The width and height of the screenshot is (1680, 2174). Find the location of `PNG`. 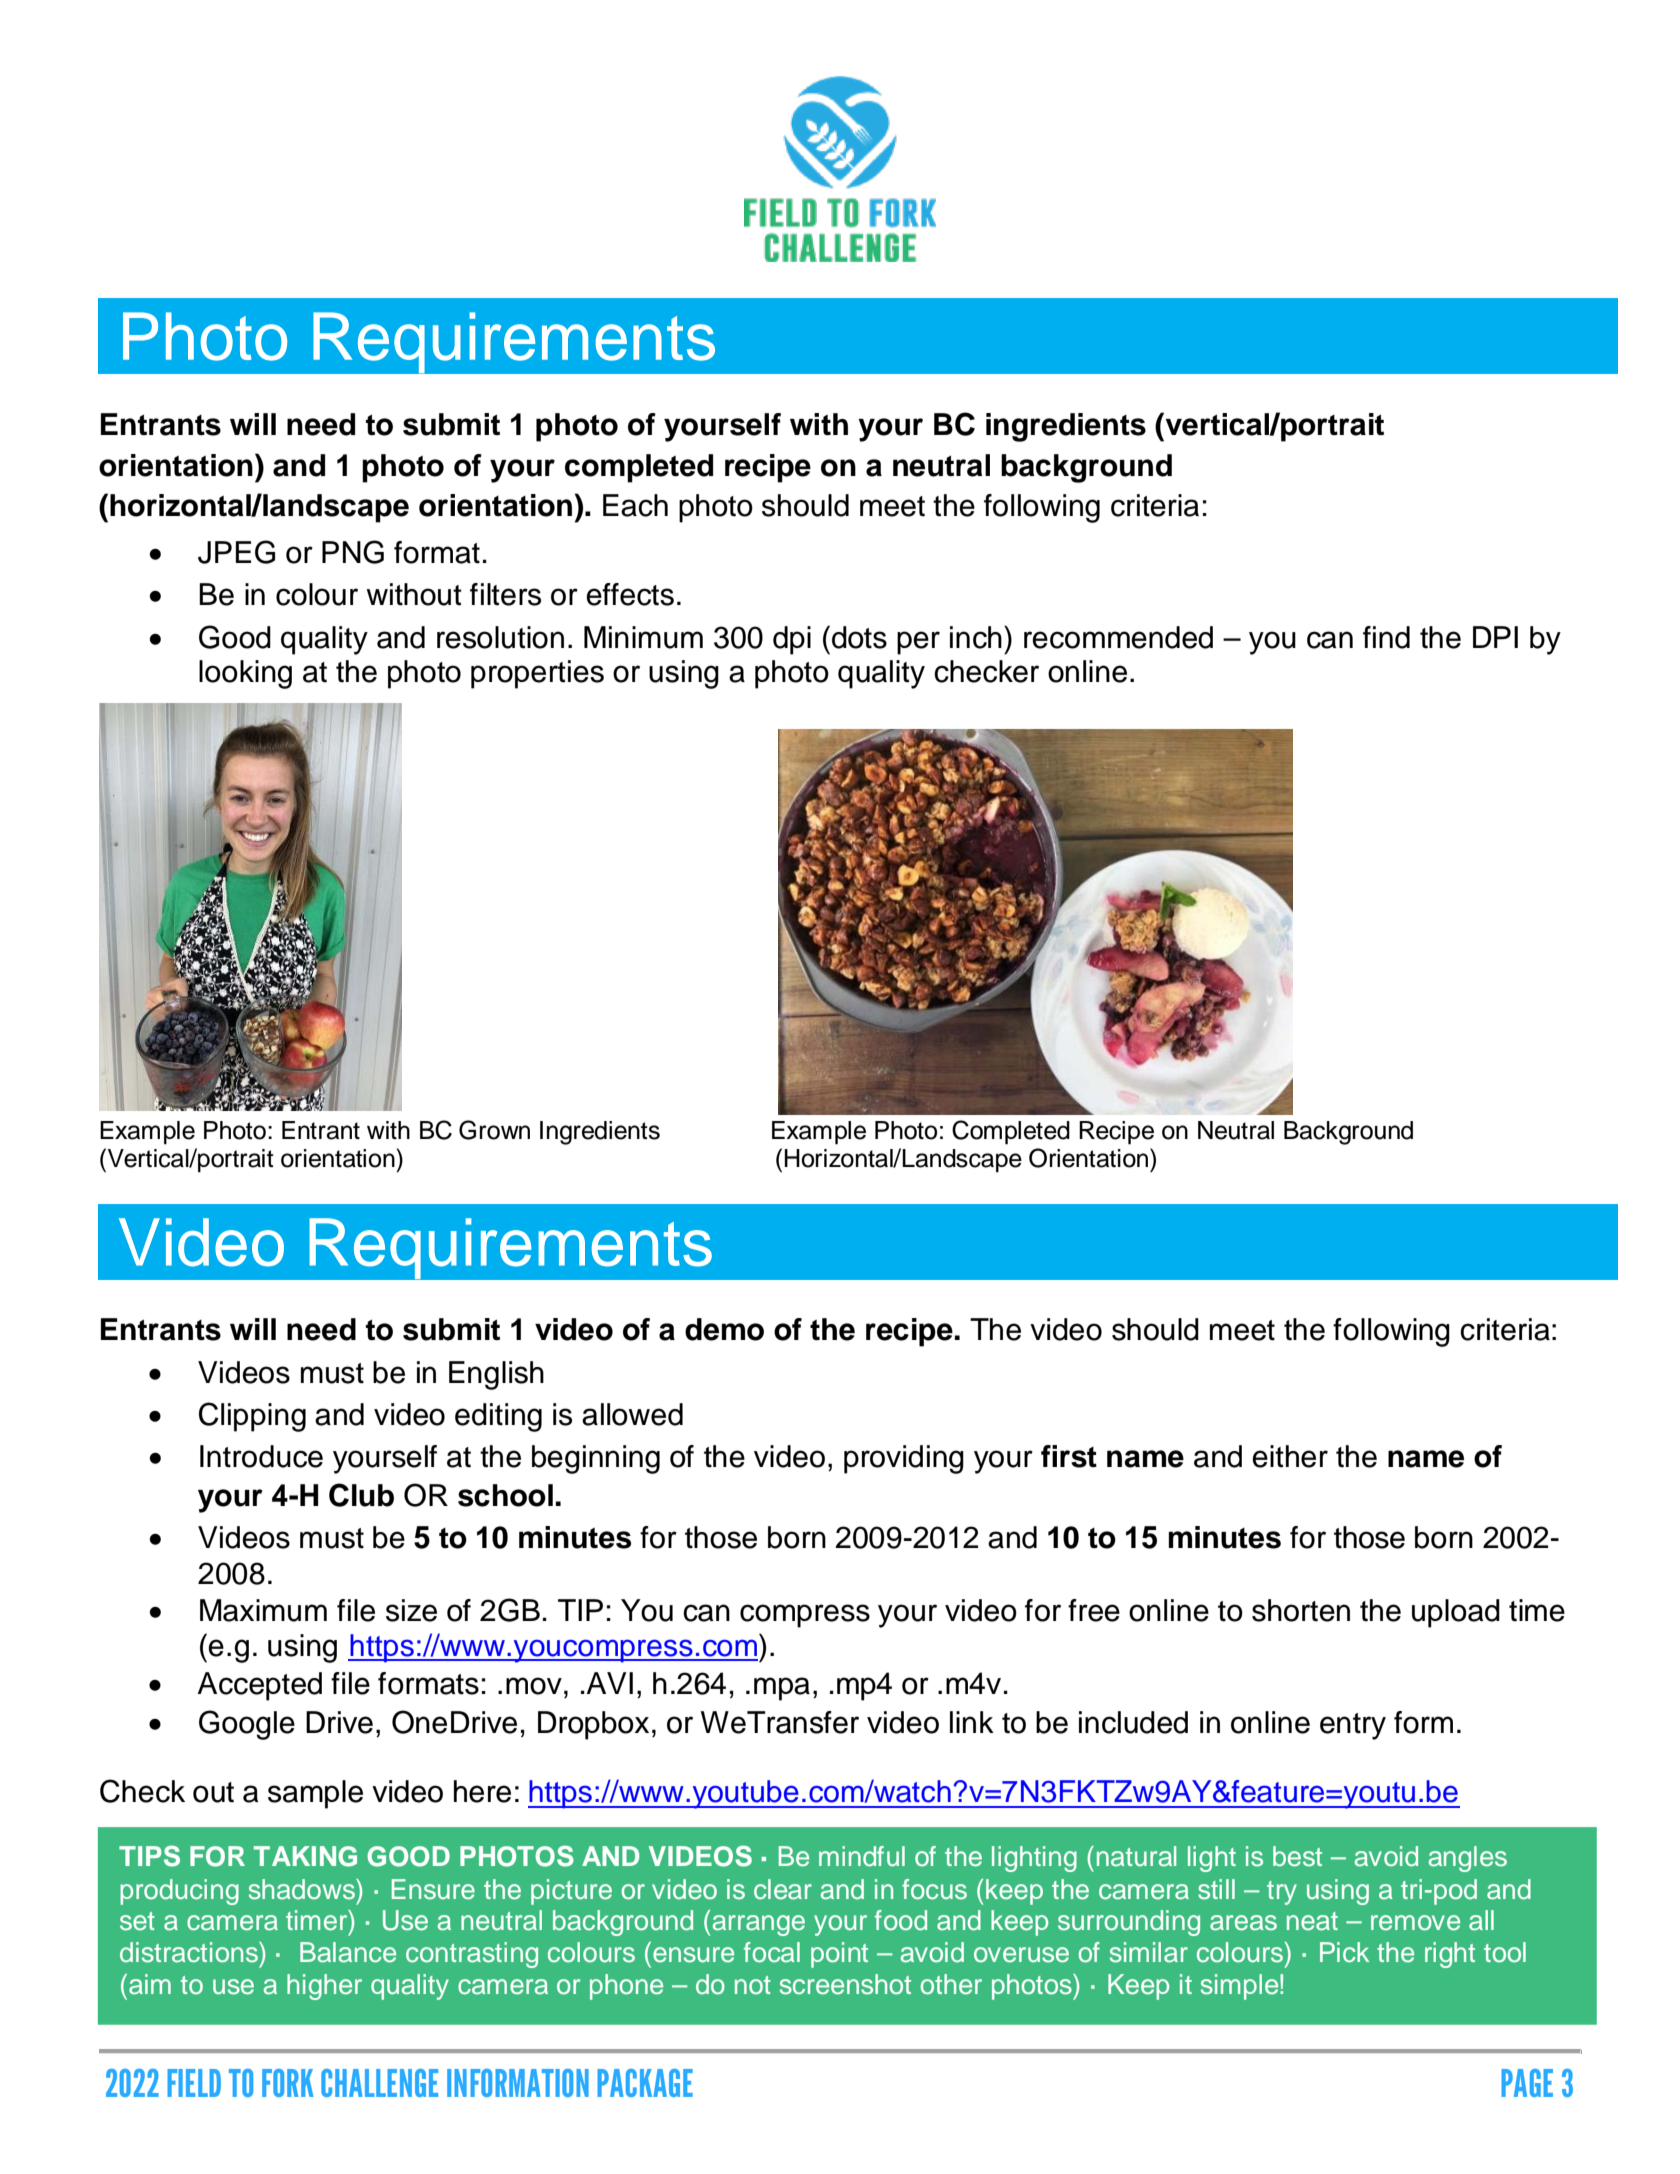

PNG is located at coordinates (353, 552).
